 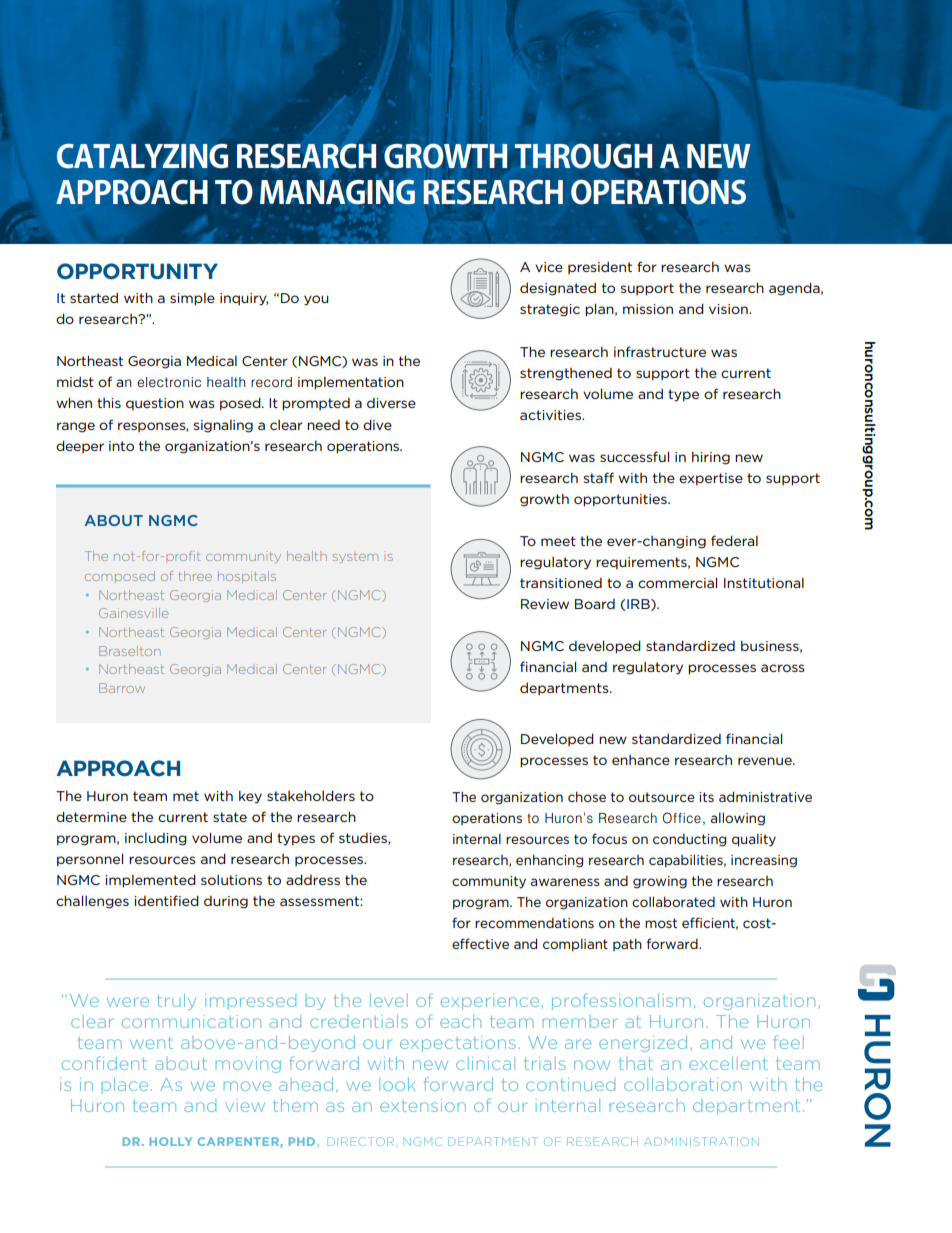 What do you see at coordinates (783, 668) in the page?
I see `across` at bounding box center [783, 668].
